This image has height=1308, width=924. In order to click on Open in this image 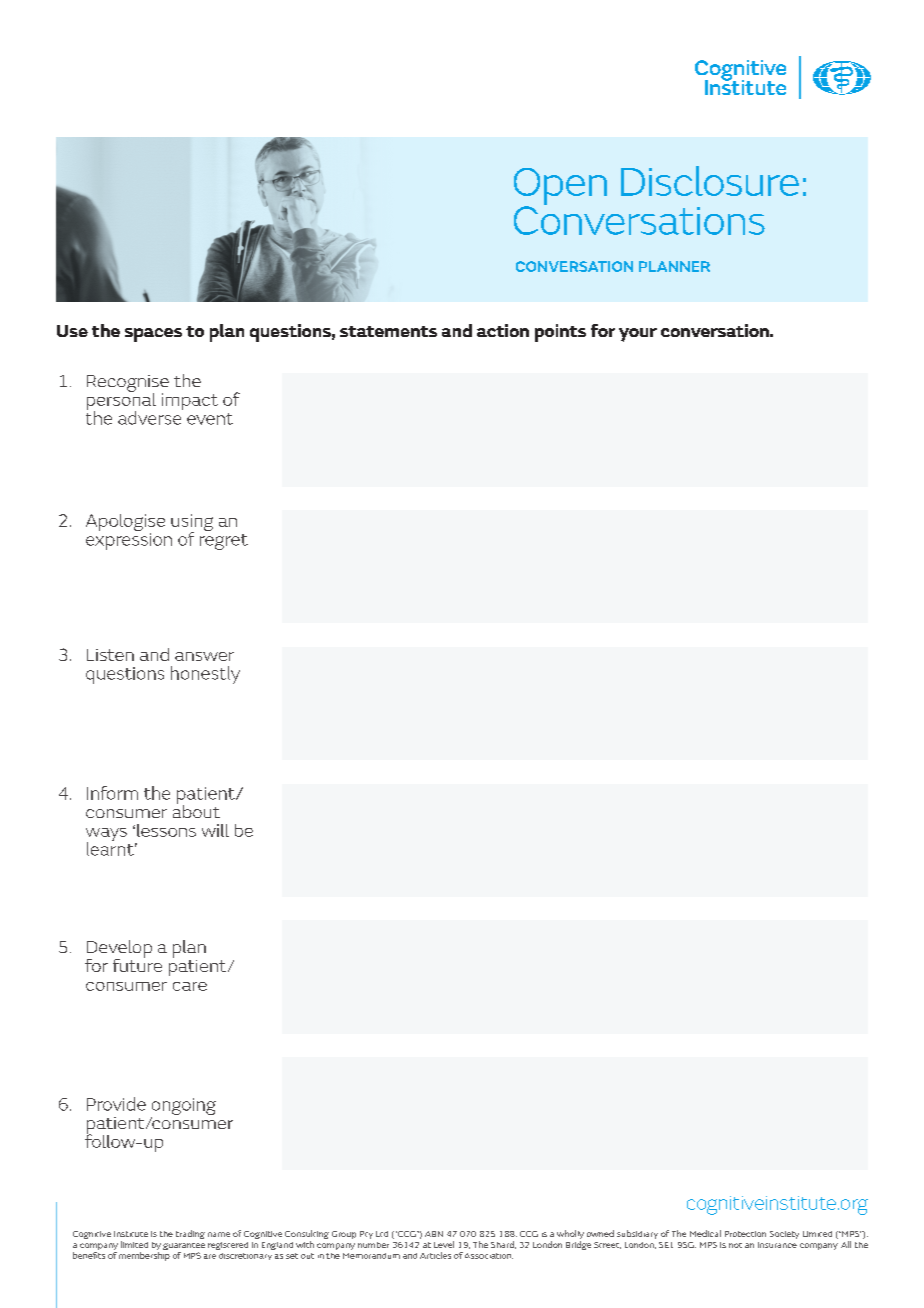, I will do `click(560, 188)`.
